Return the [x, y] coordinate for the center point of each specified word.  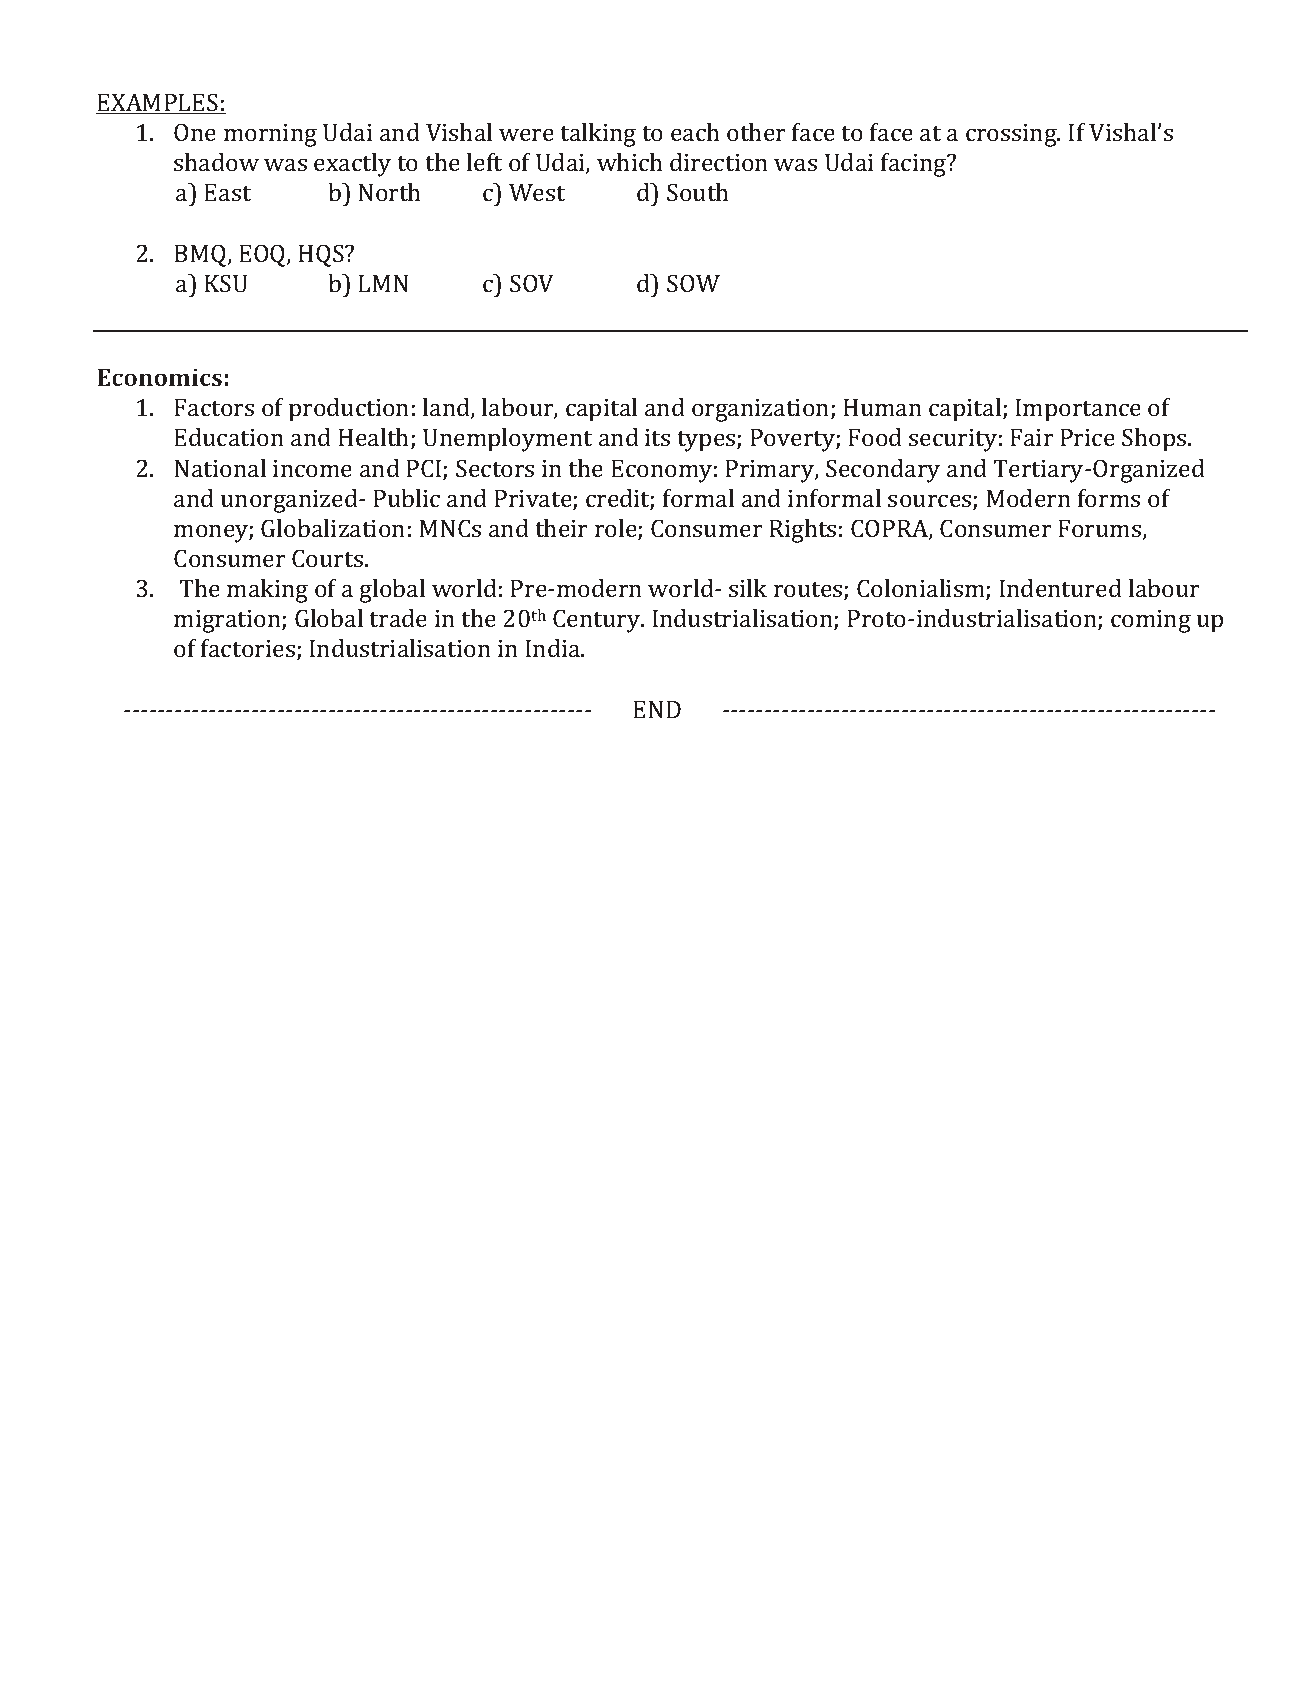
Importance [1078, 410]
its [657, 437]
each [695, 132]
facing [915, 165]
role [617, 529]
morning [270, 135]
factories [248, 648]
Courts [327, 558]
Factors [214, 407]
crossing [1012, 135]
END [657, 709]
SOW [693, 283]
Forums [1100, 530]
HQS [322, 255]
